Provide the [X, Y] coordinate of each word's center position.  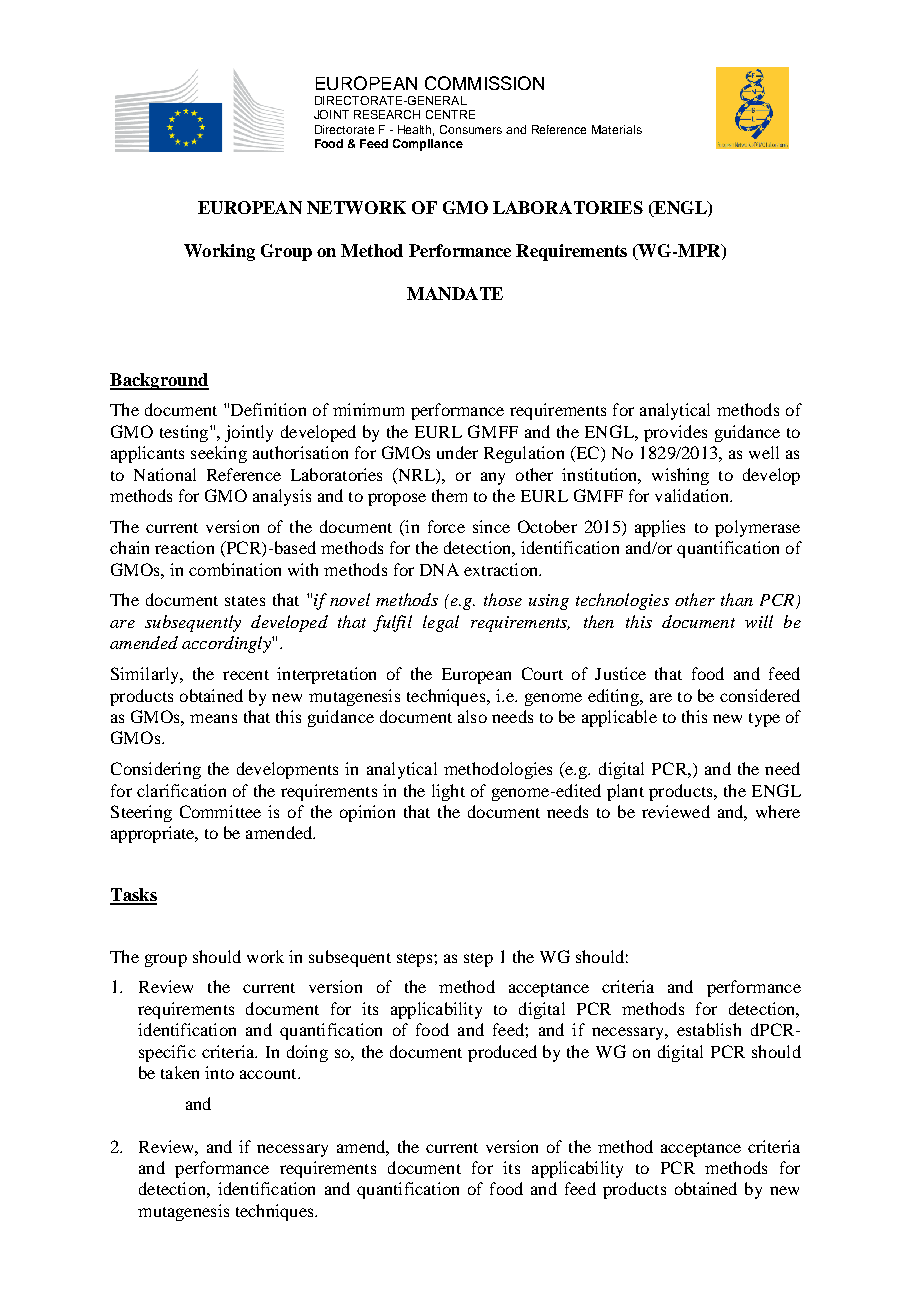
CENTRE [450, 114]
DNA [439, 569]
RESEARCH [387, 114]
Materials [617, 129]
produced [502, 1053]
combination [235, 569]
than [737, 599]
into [219, 1072]
